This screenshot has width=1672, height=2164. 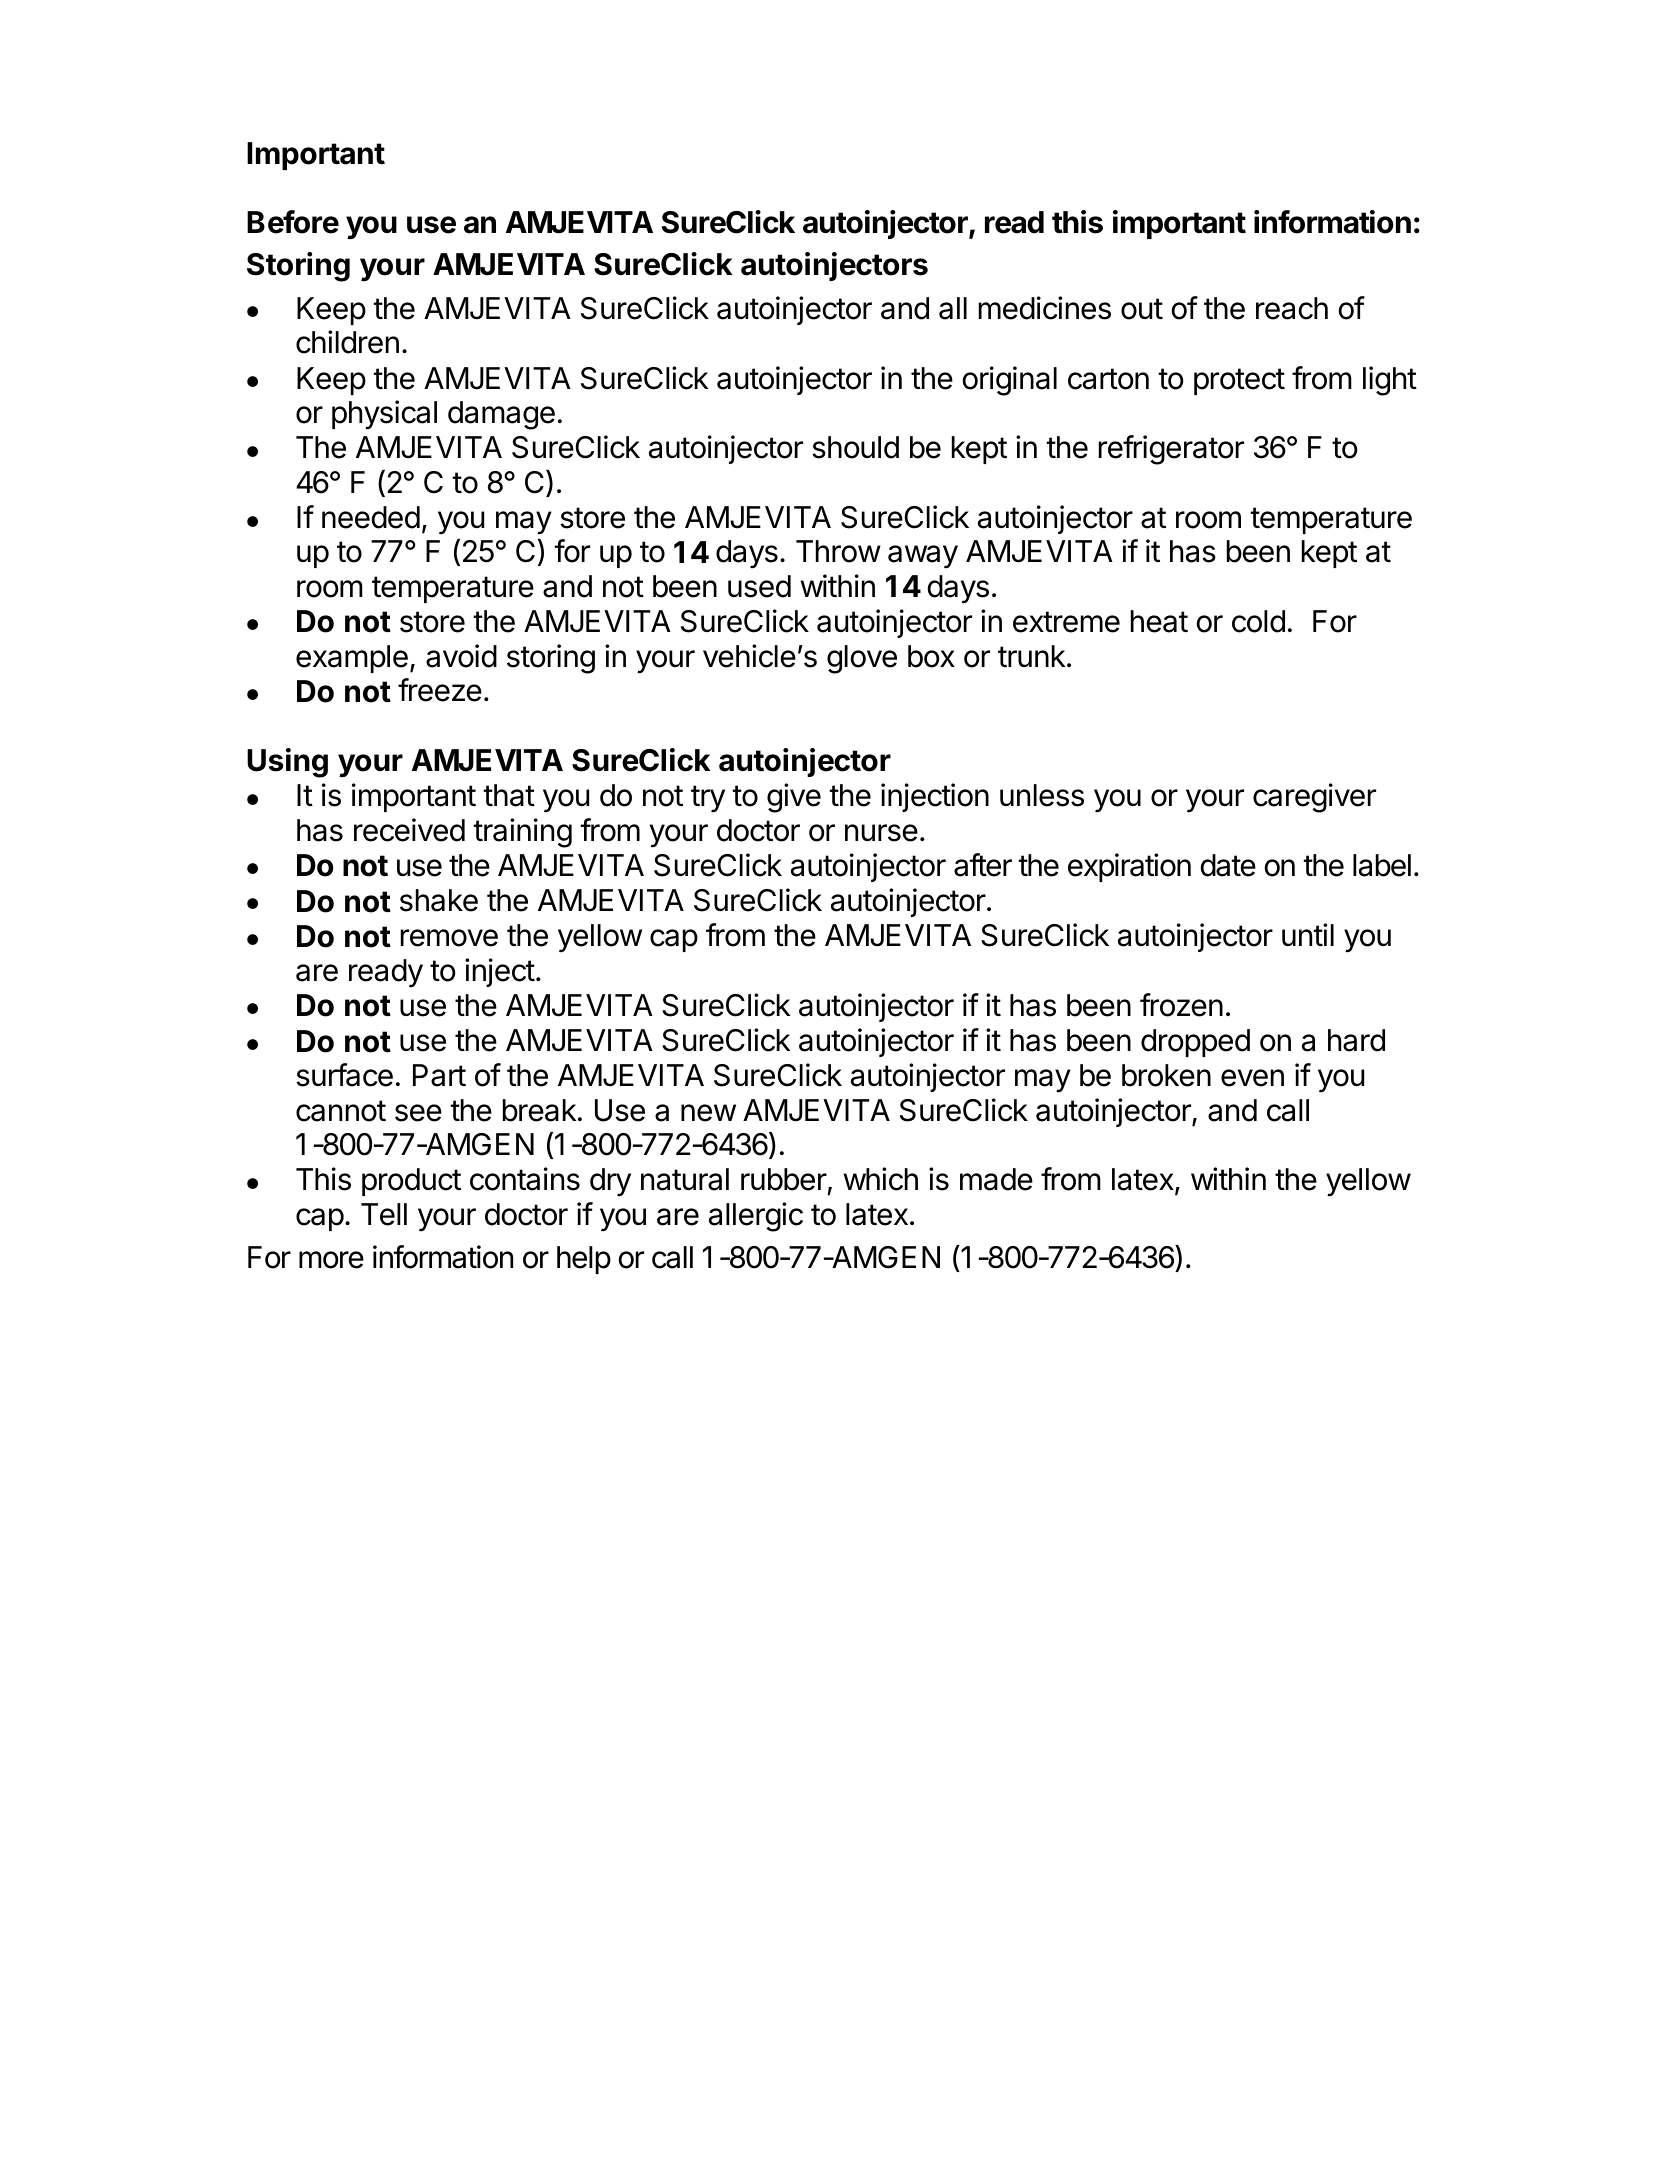 I want to click on Throw, so click(x=838, y=551).
